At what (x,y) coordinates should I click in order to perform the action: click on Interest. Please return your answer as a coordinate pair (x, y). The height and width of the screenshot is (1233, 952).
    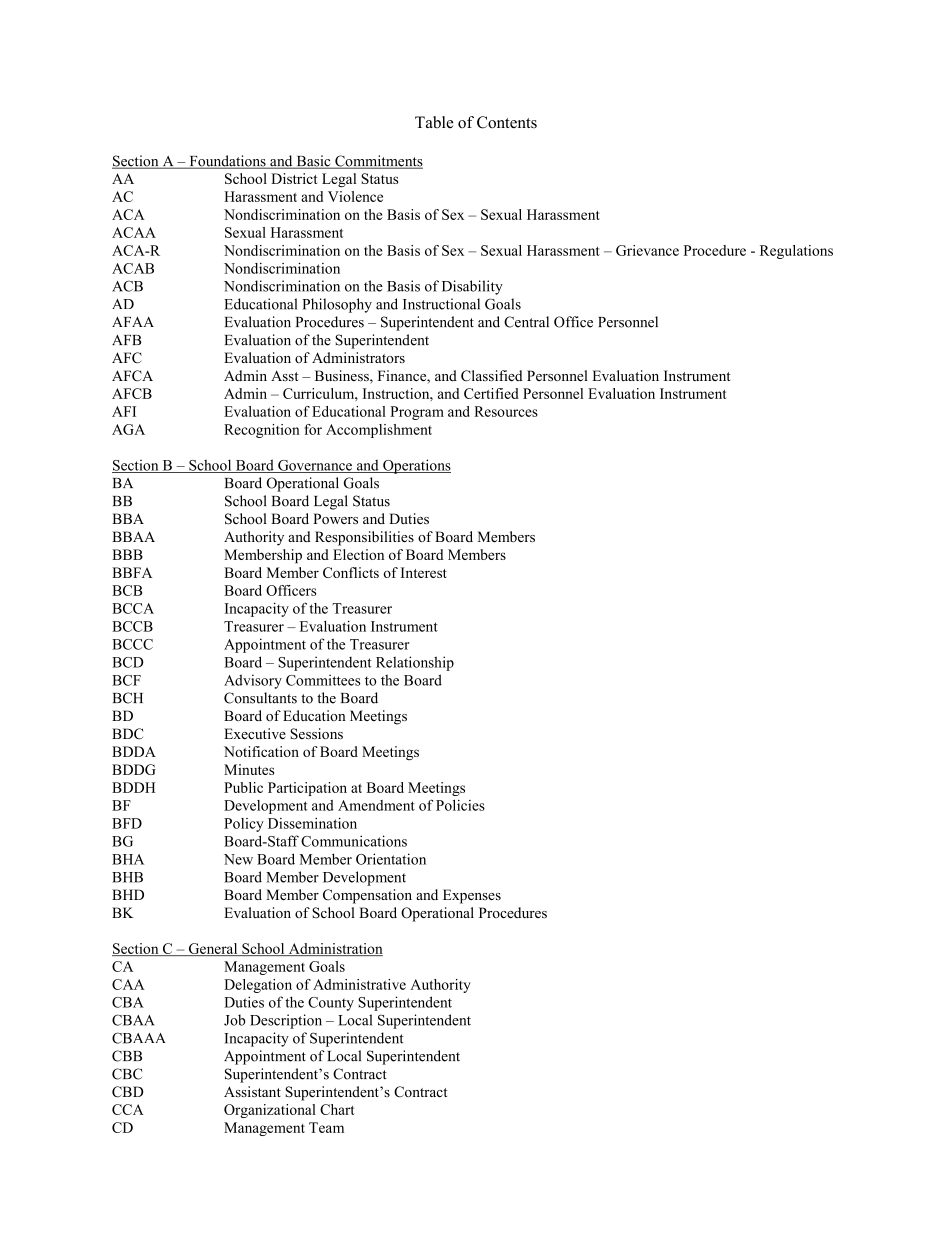
    Looking at the image, I should click on (424, 572).
